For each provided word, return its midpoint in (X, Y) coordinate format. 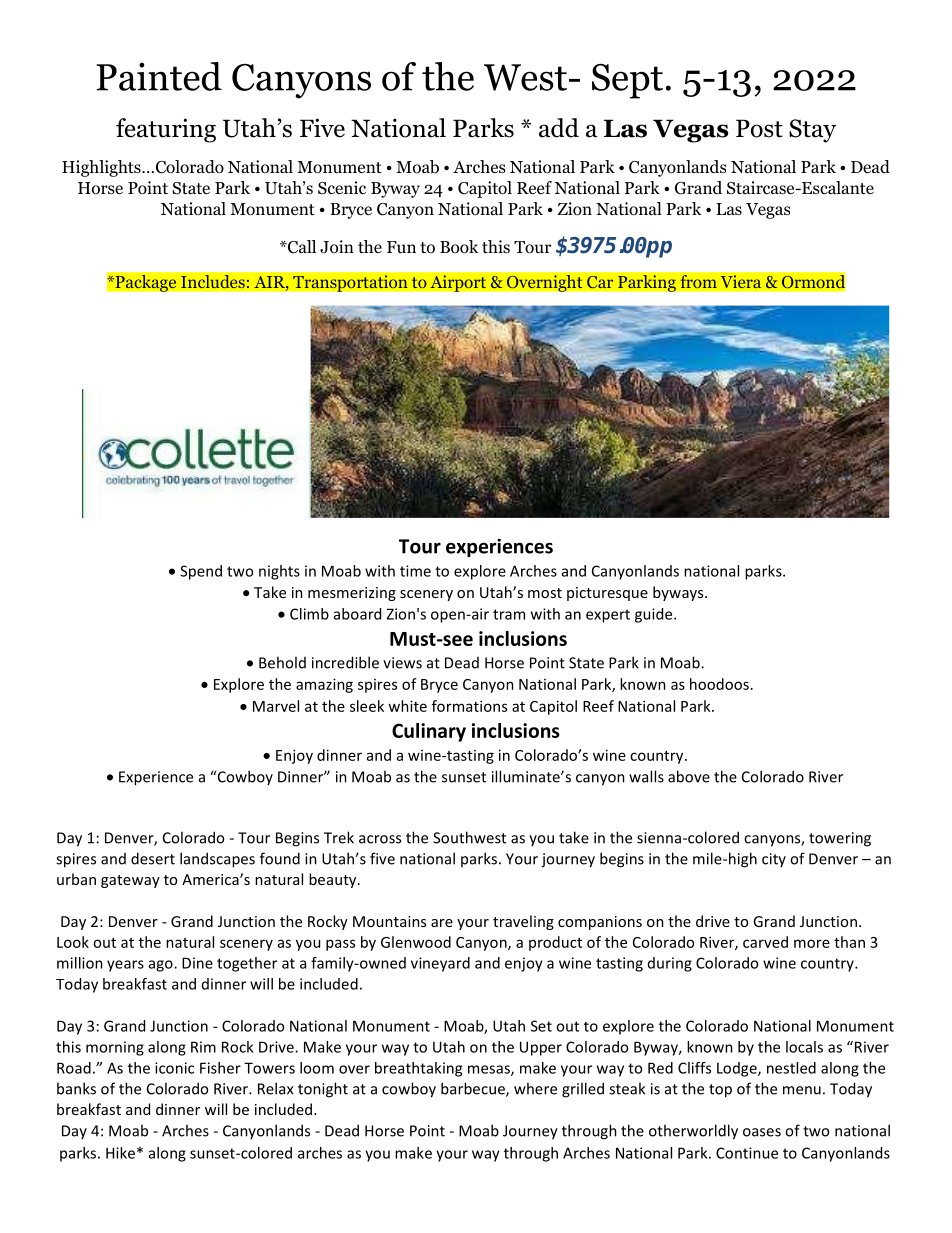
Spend (201, 572)
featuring (166, 130)
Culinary (429, 732)
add (559, 128)
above (689, 776)
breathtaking (418, 1069)
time (415, 571)
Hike (120, 1153)
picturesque (607, 594)
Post (759, 128)
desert (153, 858)
